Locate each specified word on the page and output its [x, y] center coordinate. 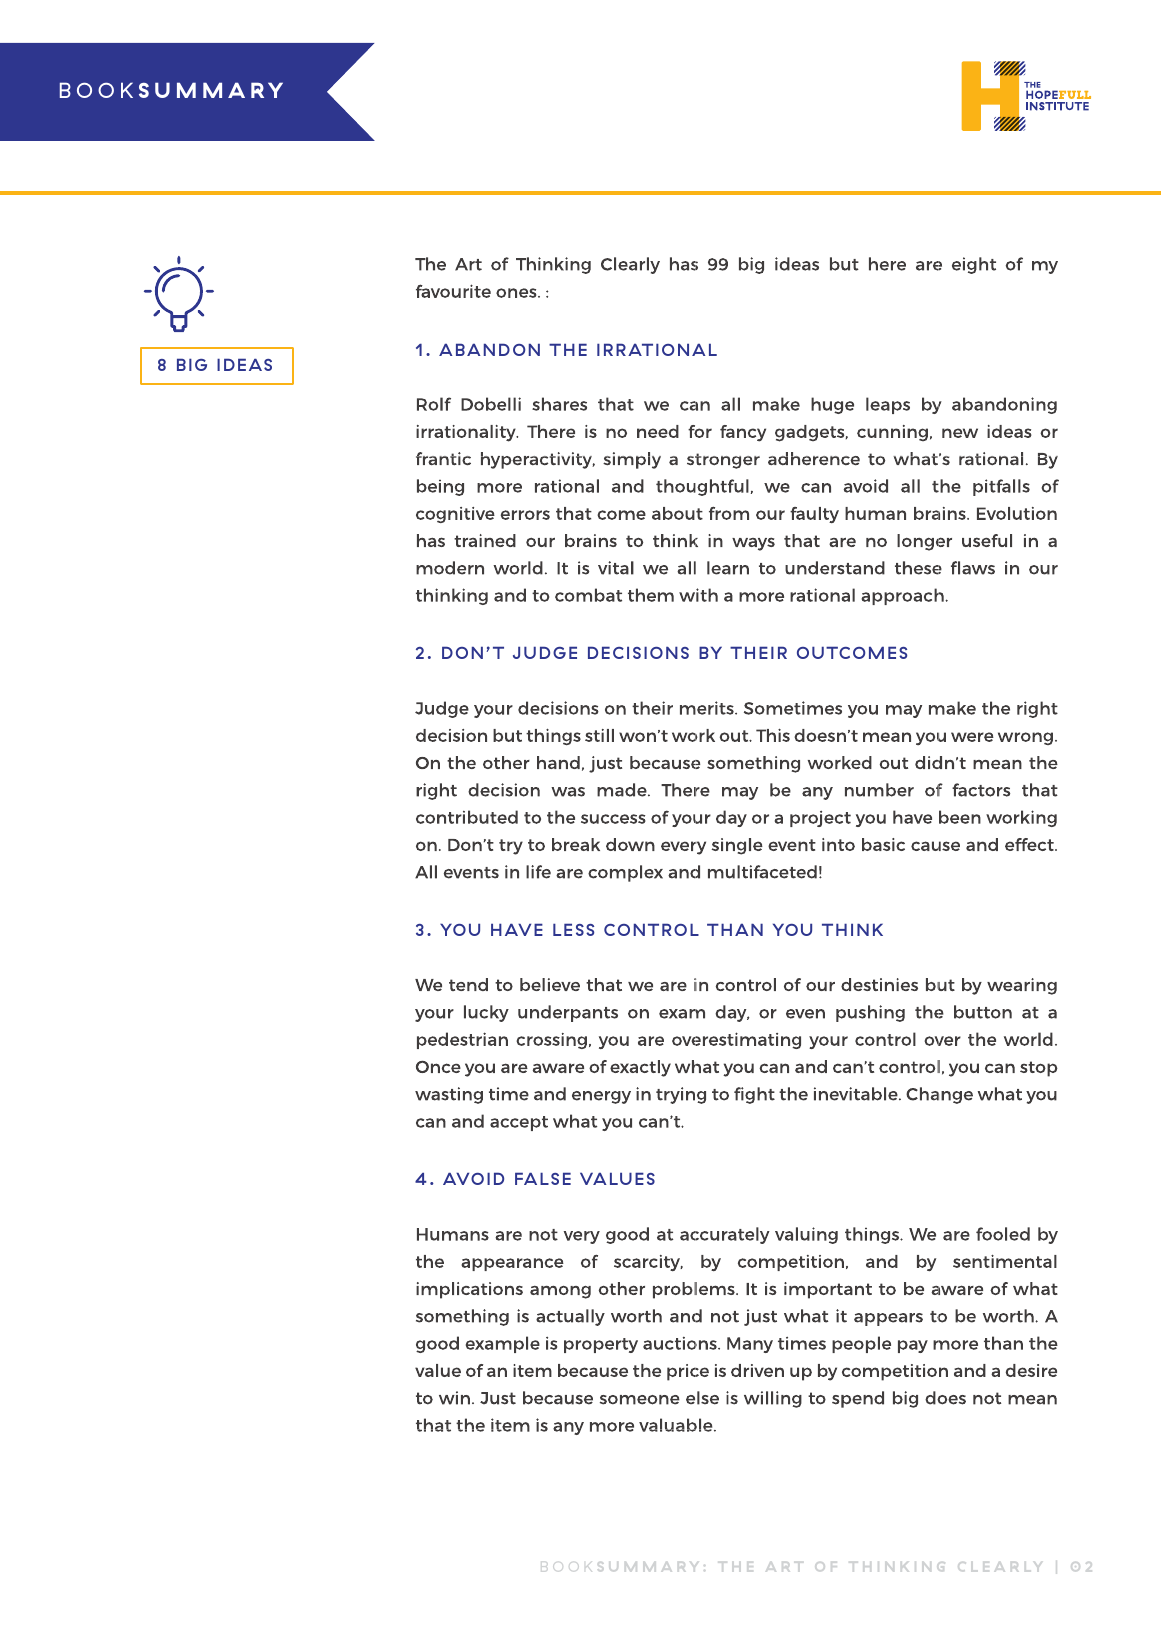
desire [1031, 1370]
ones [517, 293]
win [454, 1398]
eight [974, 265]
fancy [743, 433]
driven [757, 1370]
